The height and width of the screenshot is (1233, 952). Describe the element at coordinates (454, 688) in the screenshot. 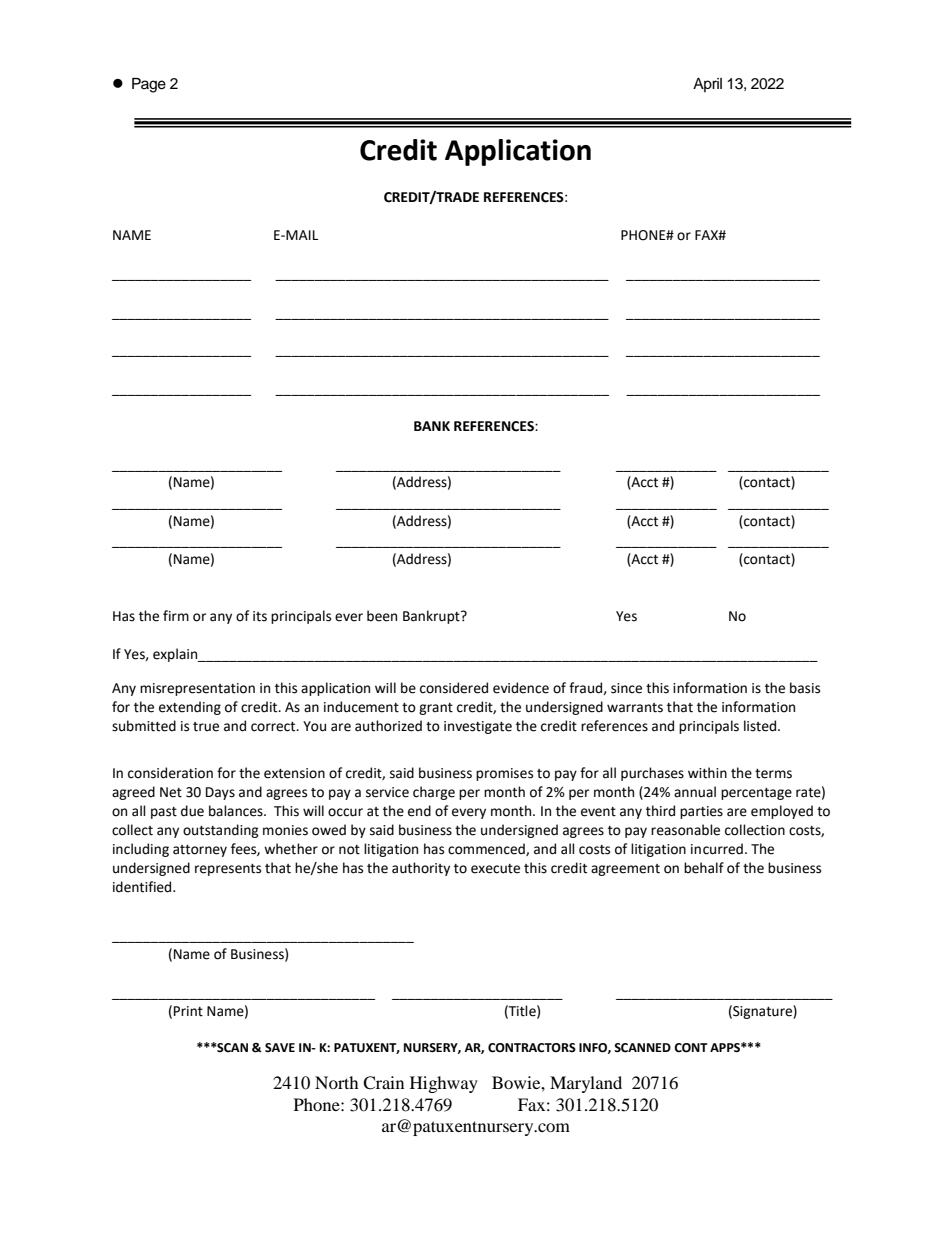

I see `considered` at that location.
